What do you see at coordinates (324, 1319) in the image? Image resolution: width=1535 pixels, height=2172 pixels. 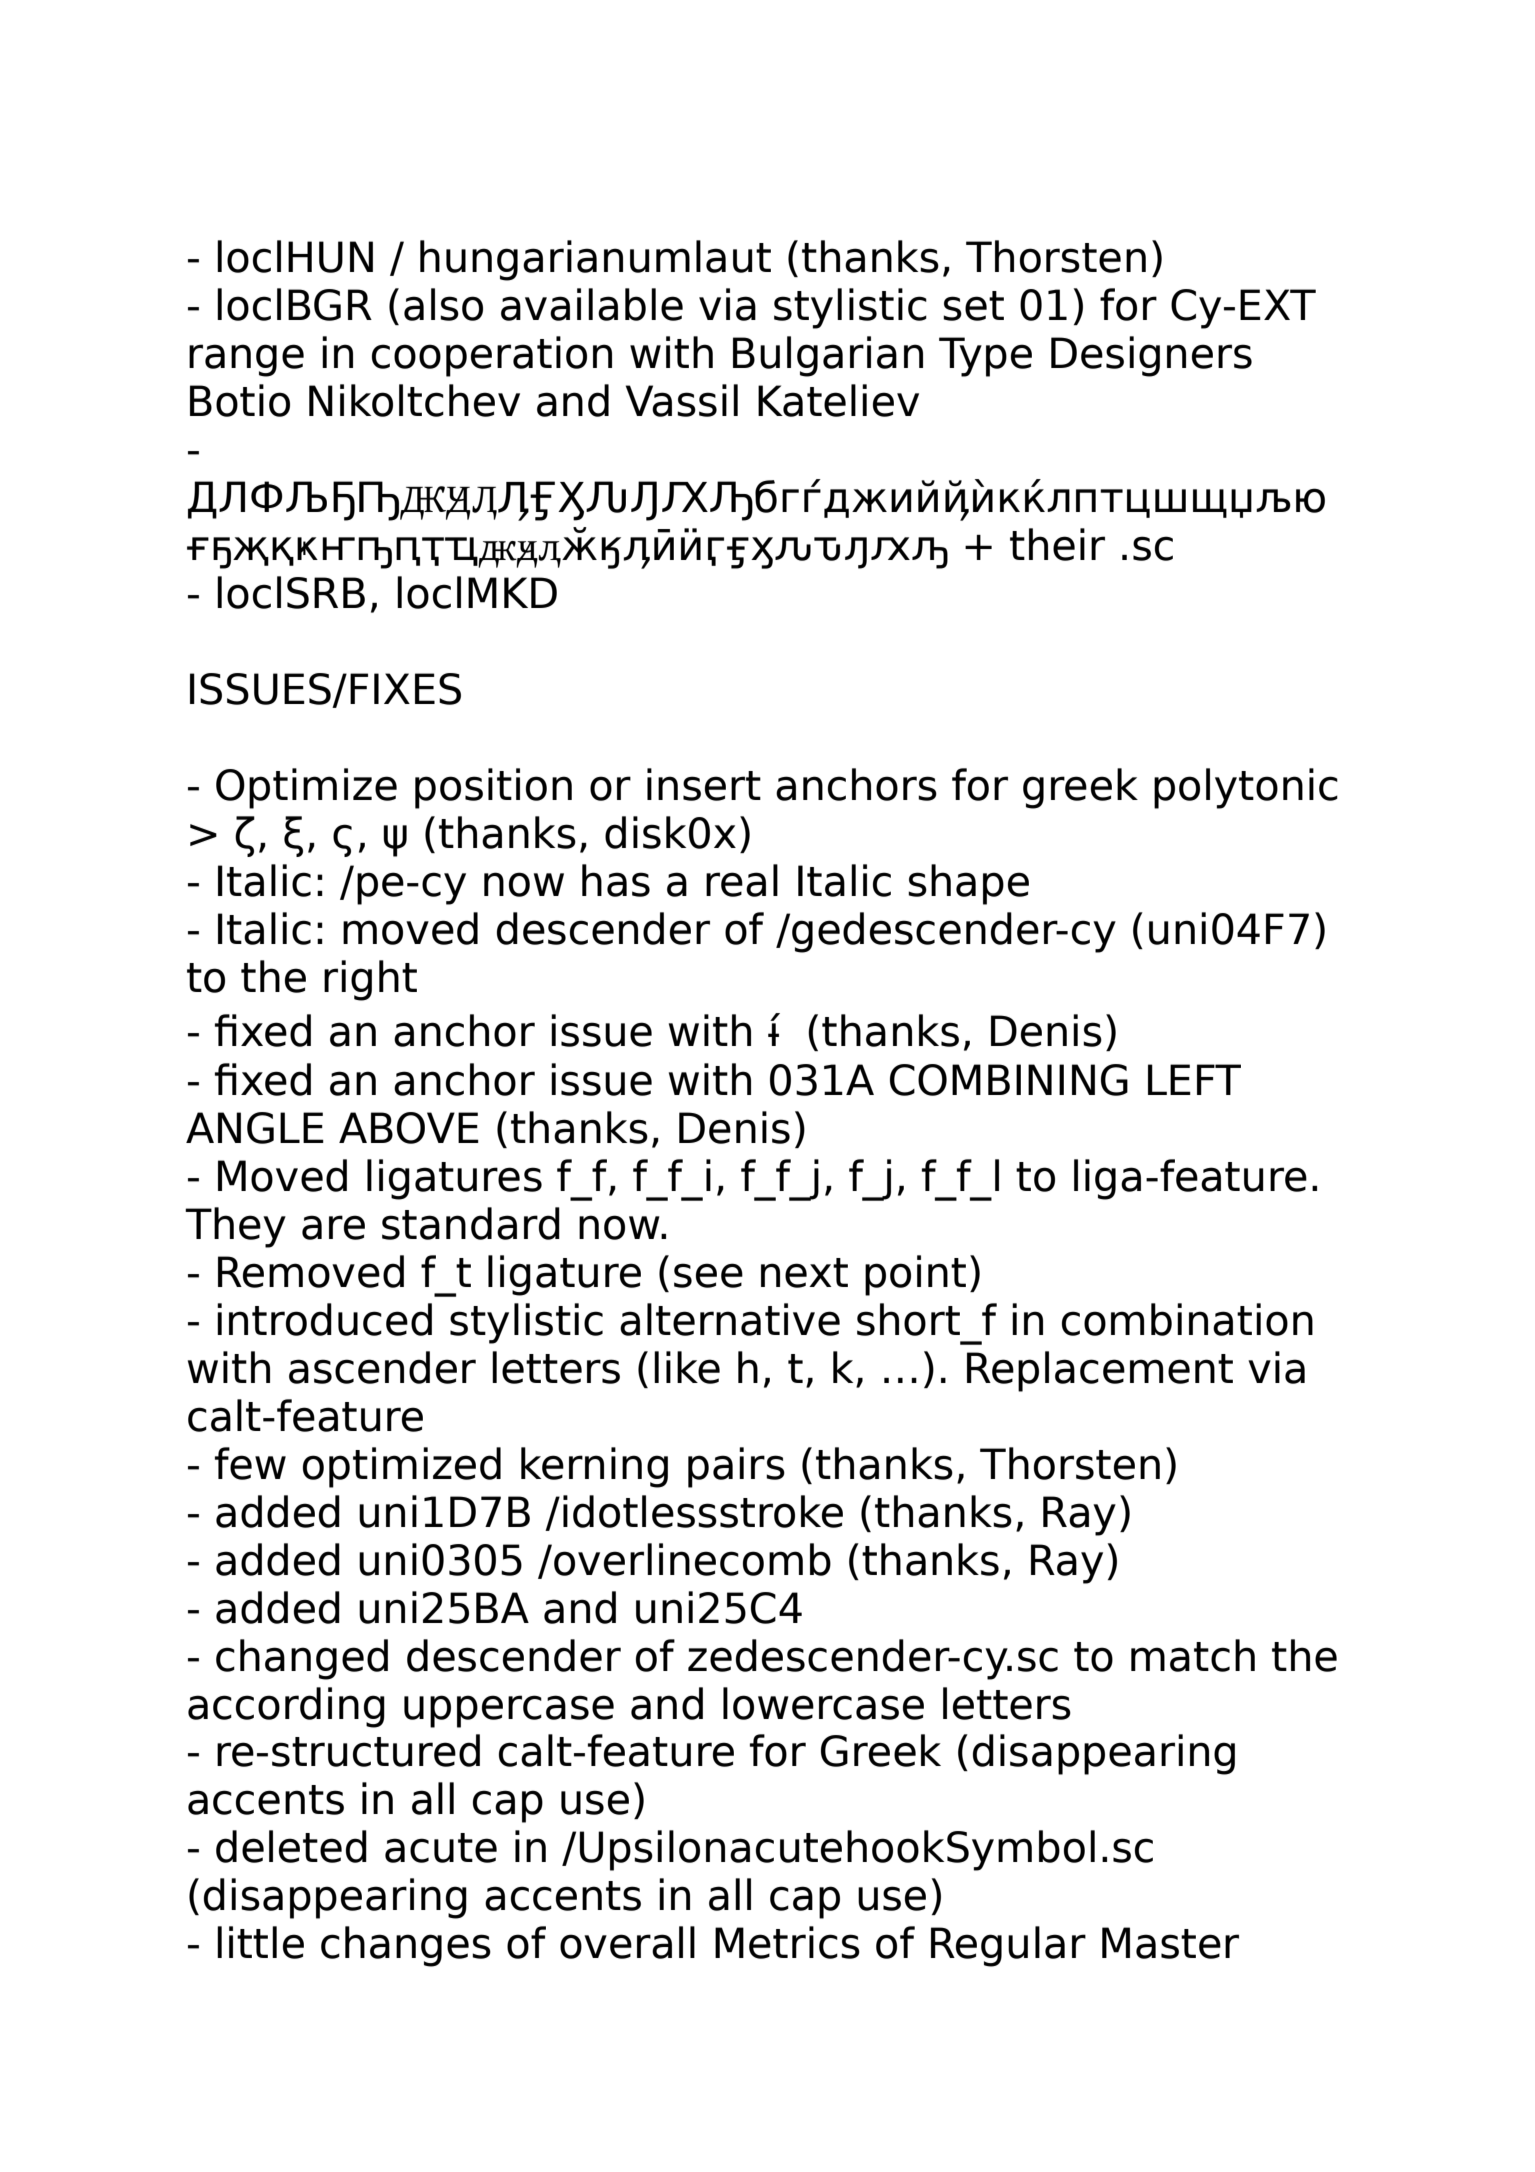 I see `introduced` at bounding box center [324, 1319].
